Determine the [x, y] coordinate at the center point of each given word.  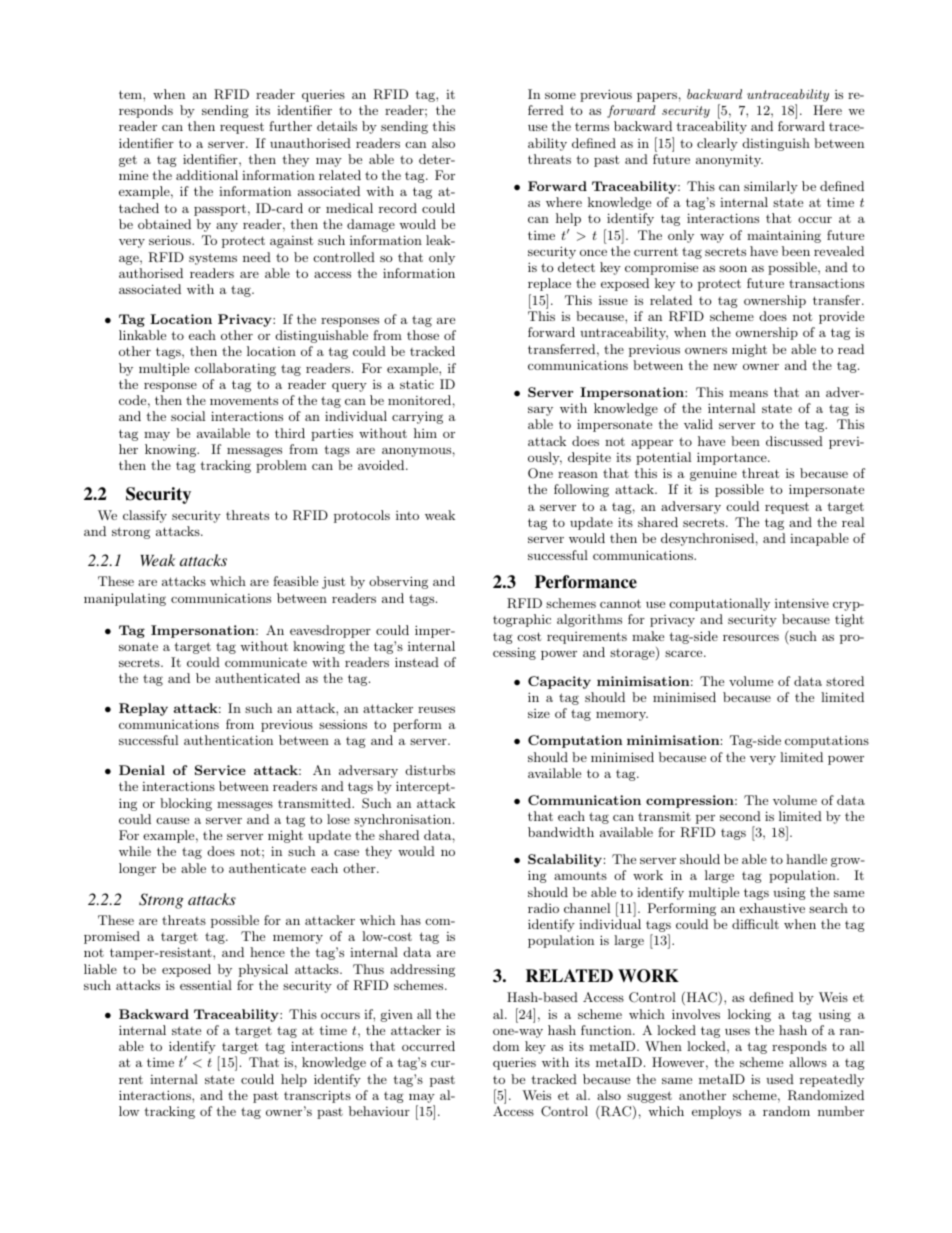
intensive [802, 603]
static [417, 384]
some [560, 95]
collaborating [235, 369]
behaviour [379, 1111]
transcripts [317, 1096]
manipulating [125, 599]
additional [207, 175]
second [740, 816]
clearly [717, 144]
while [135, 851]
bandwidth [561, 832]
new [725, 366]
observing [398, 582]
